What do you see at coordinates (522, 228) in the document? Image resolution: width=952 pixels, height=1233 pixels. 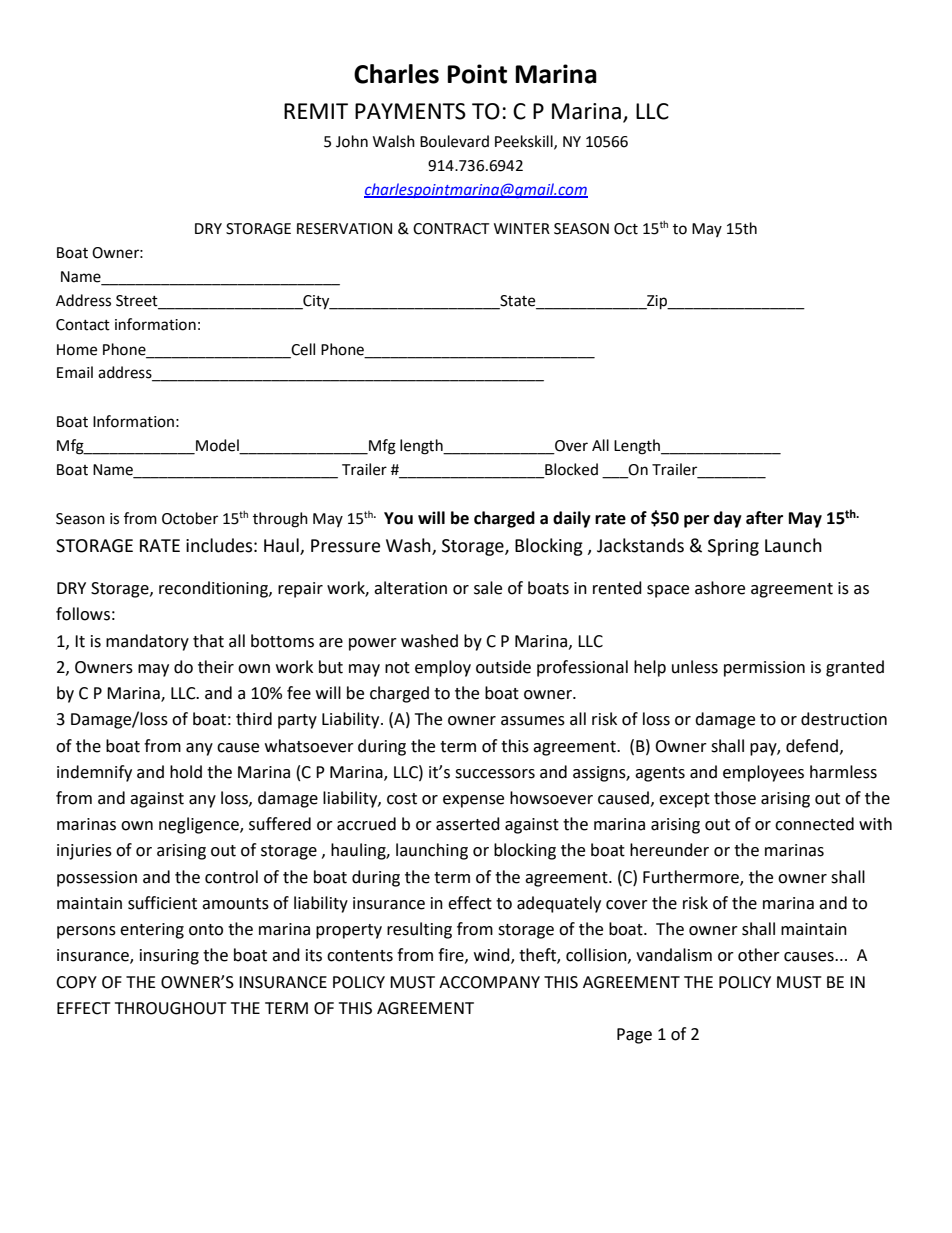 I see `WINTER` at bounding box center [522, 228].
